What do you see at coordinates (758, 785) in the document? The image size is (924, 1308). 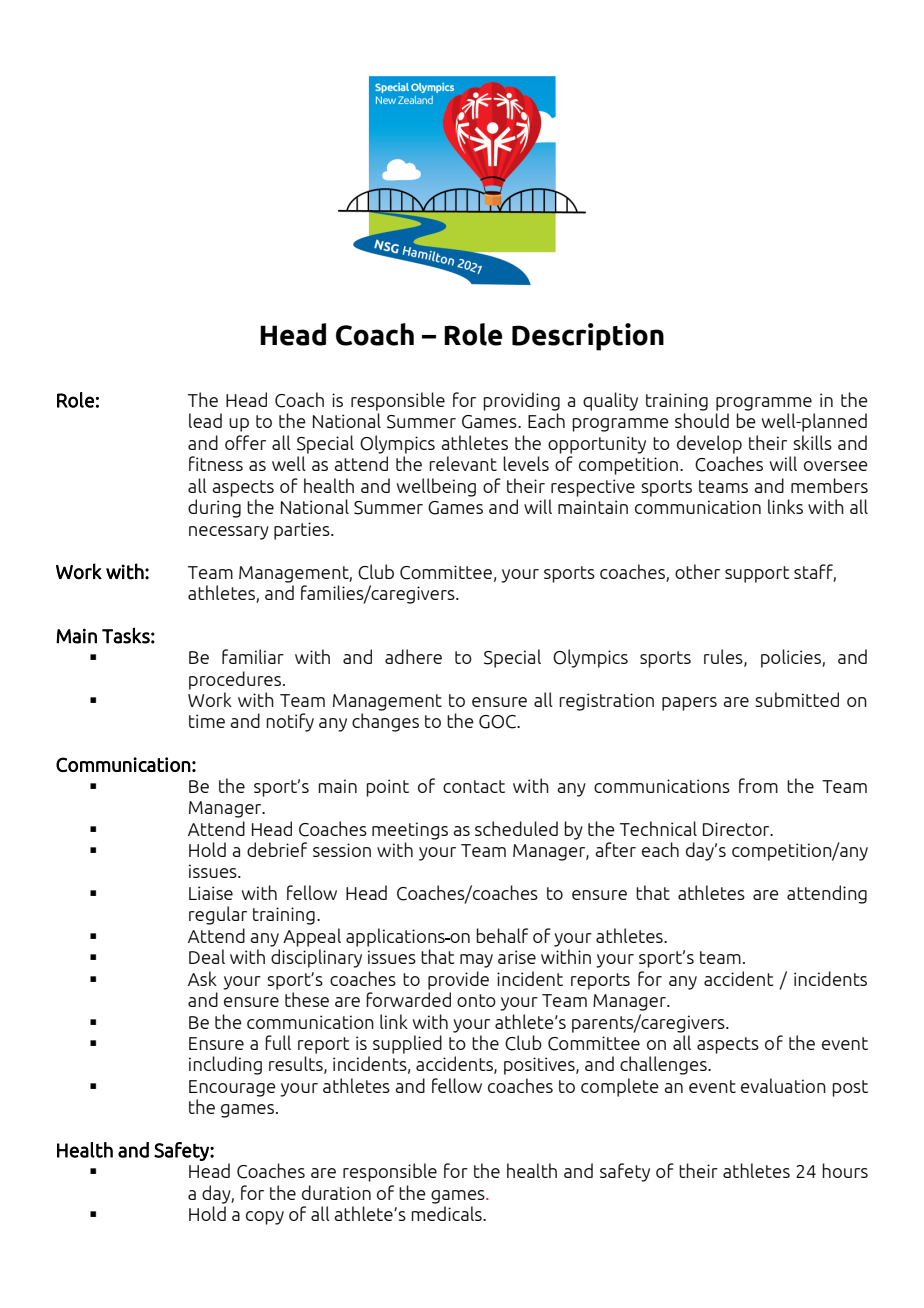 I see `from` at bounding box center [758, 785].
